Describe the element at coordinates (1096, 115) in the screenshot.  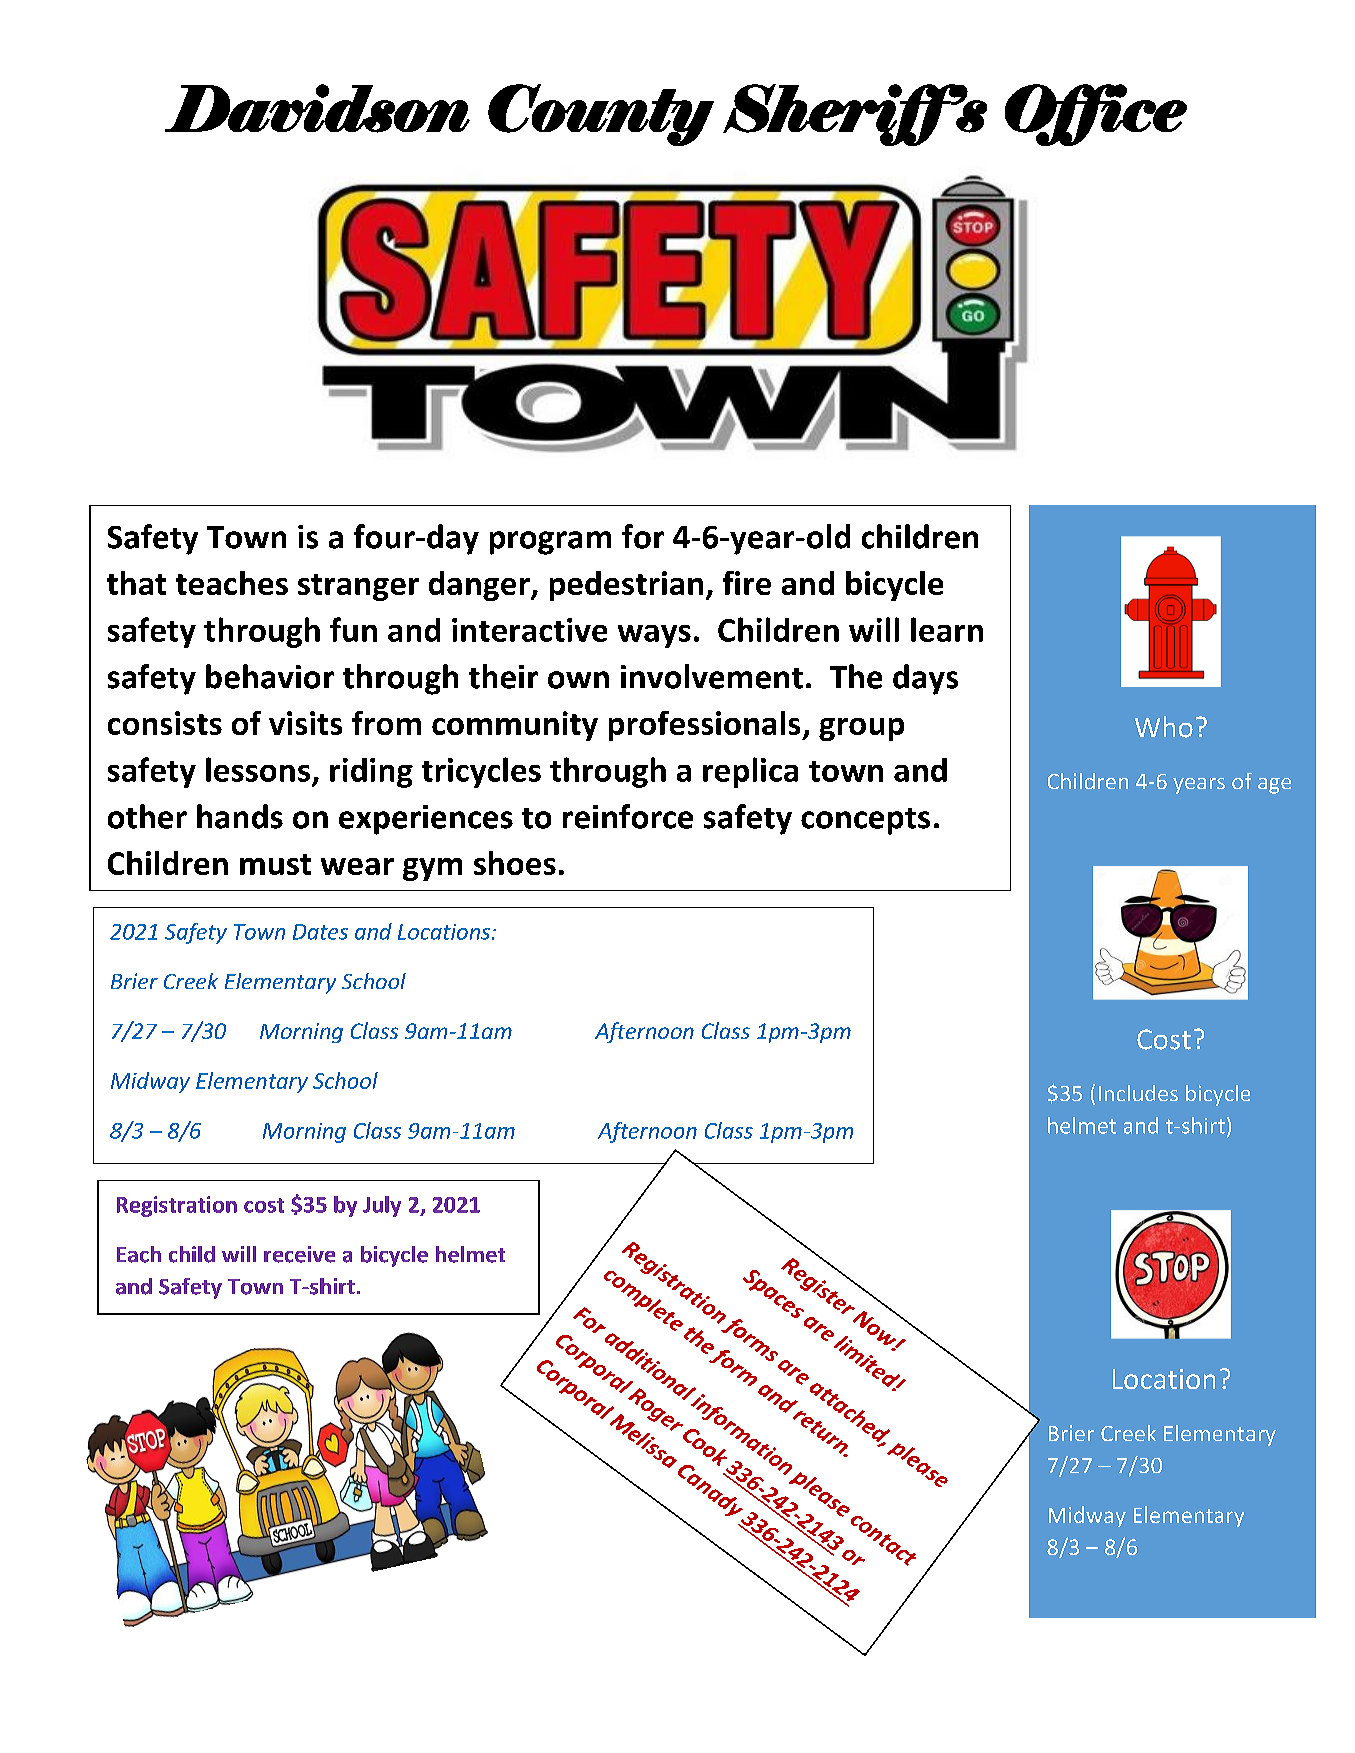
I see `Office` at that location.
